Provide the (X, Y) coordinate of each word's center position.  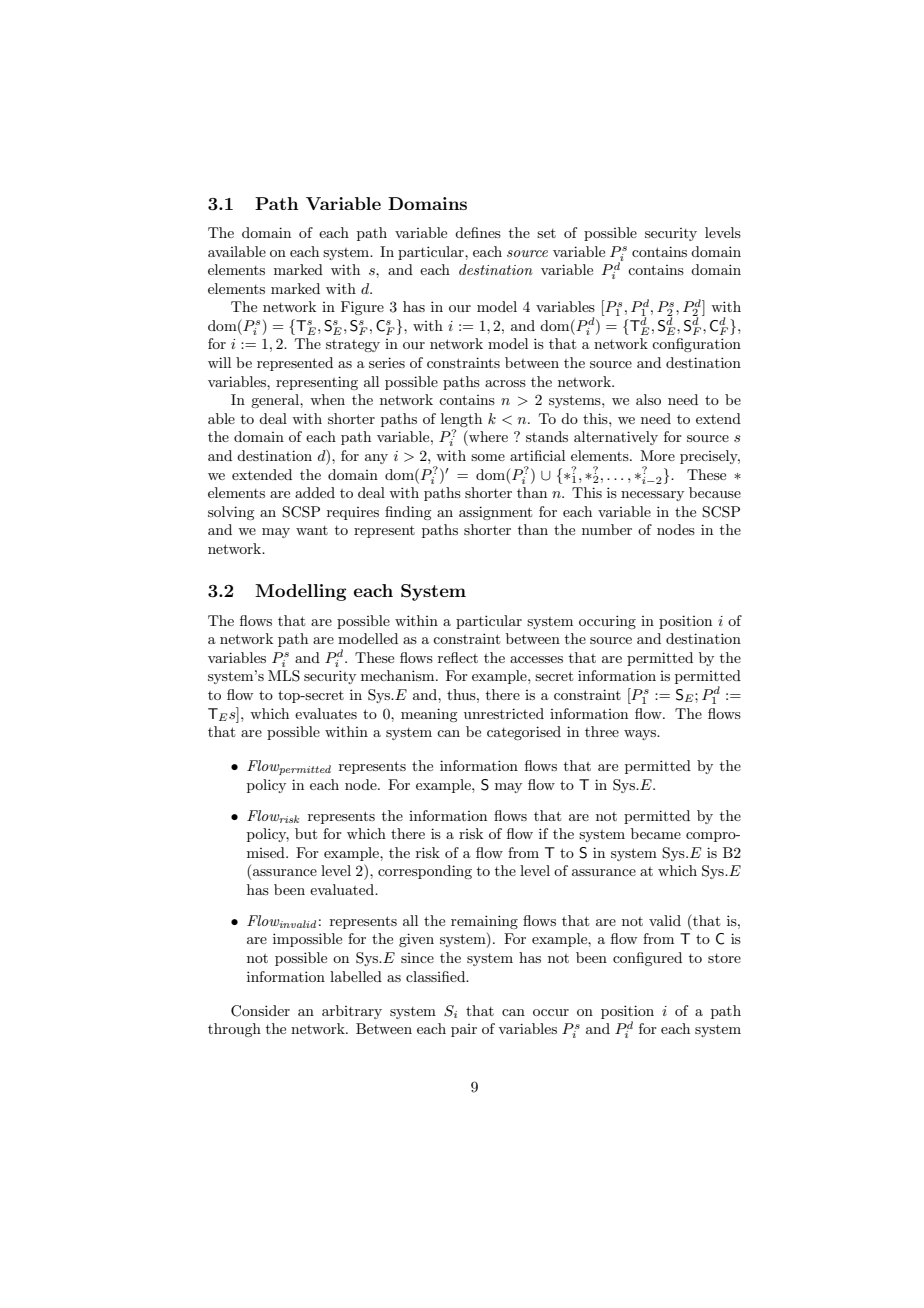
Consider (260, 1011)
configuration (696, 345)
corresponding (425, 872)
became (656, 833)
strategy (353, 346)
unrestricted (504, 713)
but (306, 833)
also (648, 399)
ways (641, 735)
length (461, 420)
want (312, 530)
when (327, 399)
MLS (284, 676)
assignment (495, 513)
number (607, 529)
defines (478, 232)
